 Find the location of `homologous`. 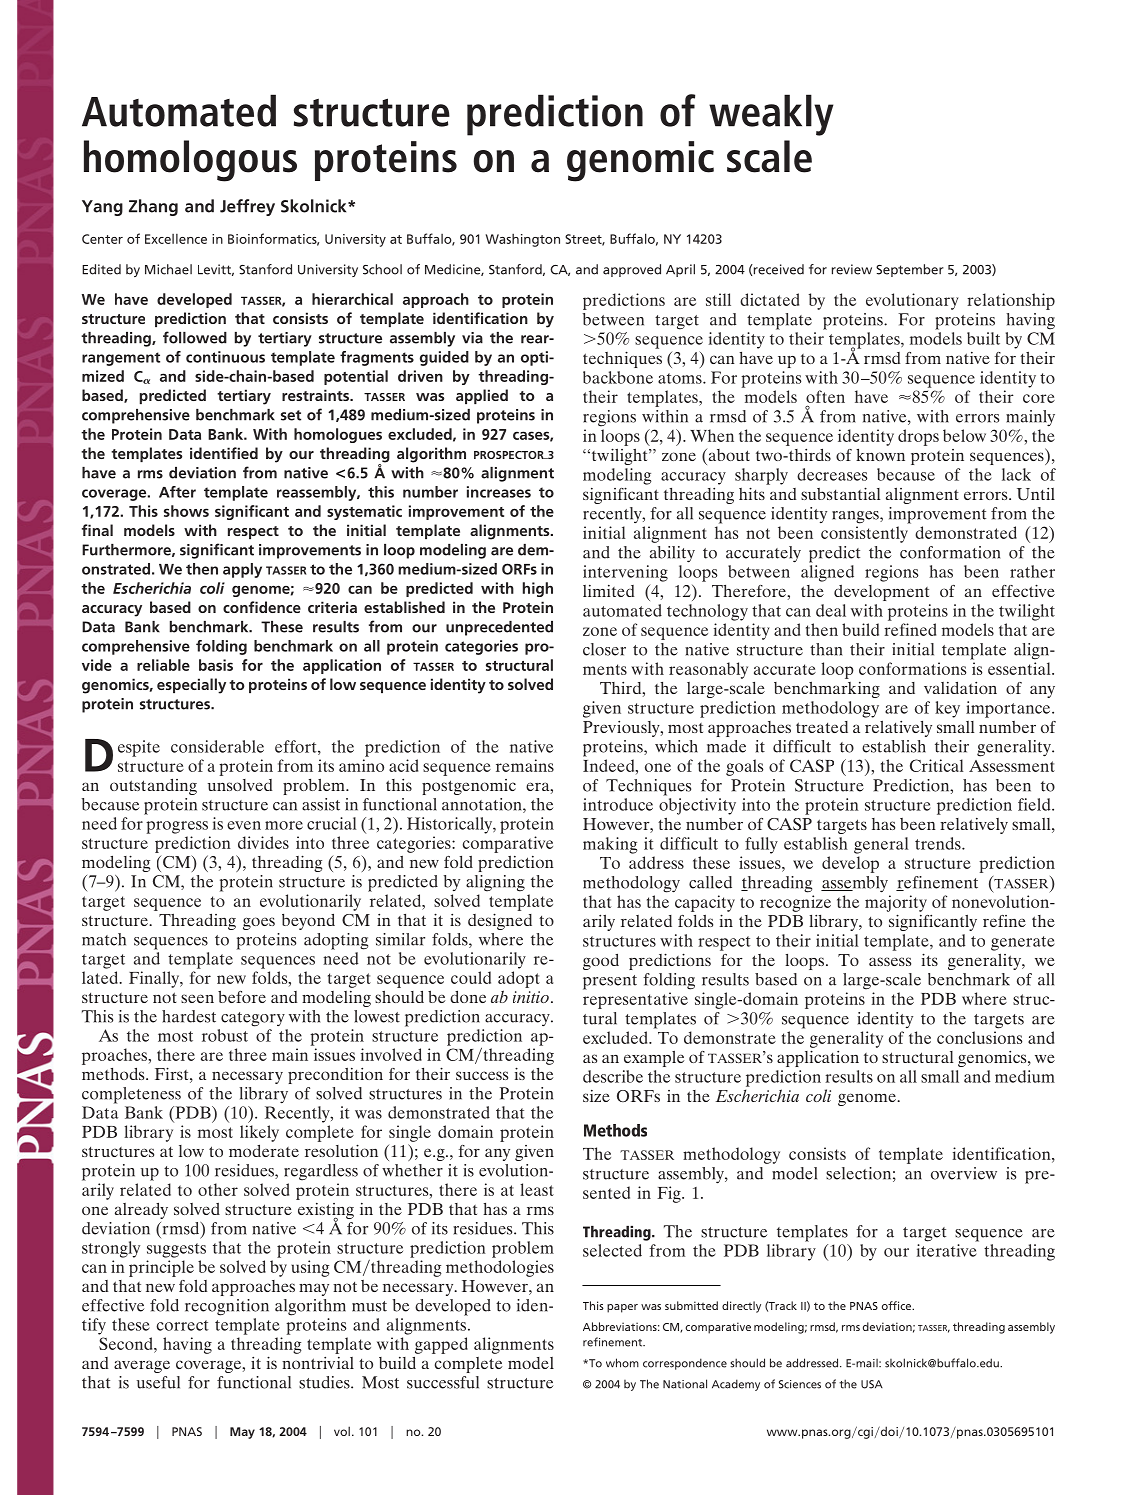

homologous is located at coordinates (190, 161).
